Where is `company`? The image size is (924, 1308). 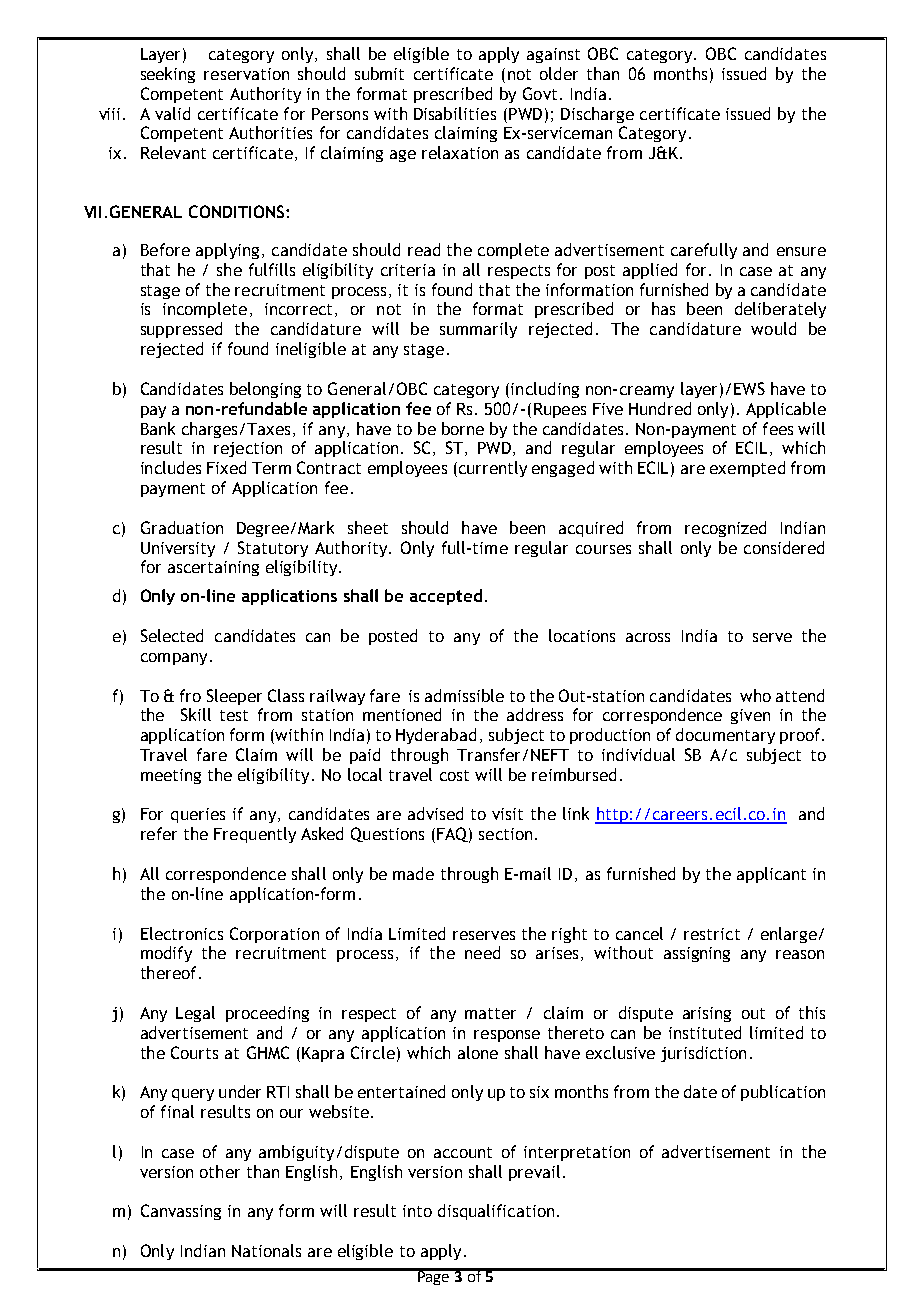 company is located at coordinates (174, 659).
